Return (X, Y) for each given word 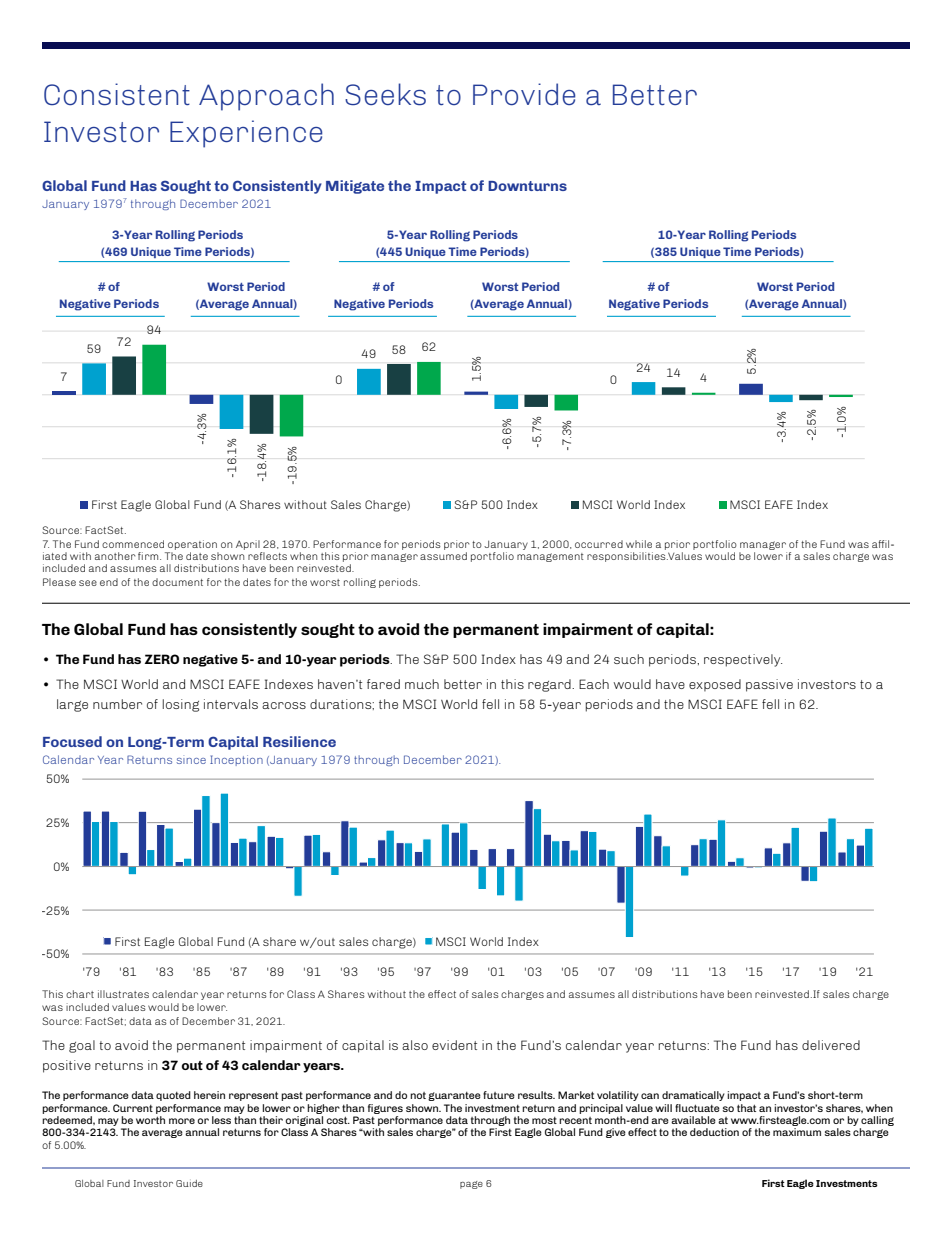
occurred (599, 544)
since (191, 761)
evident (454, 1045)
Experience (246, 134)
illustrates (123, 994)
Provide (524, 94)
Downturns (527, 186)
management (550, 557)
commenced (133, 544)
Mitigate (355, 187)
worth (150, 1120)
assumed (443, 556)
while (639, 544)
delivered (831, 1045)
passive (769, 685)
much (422, 684)
